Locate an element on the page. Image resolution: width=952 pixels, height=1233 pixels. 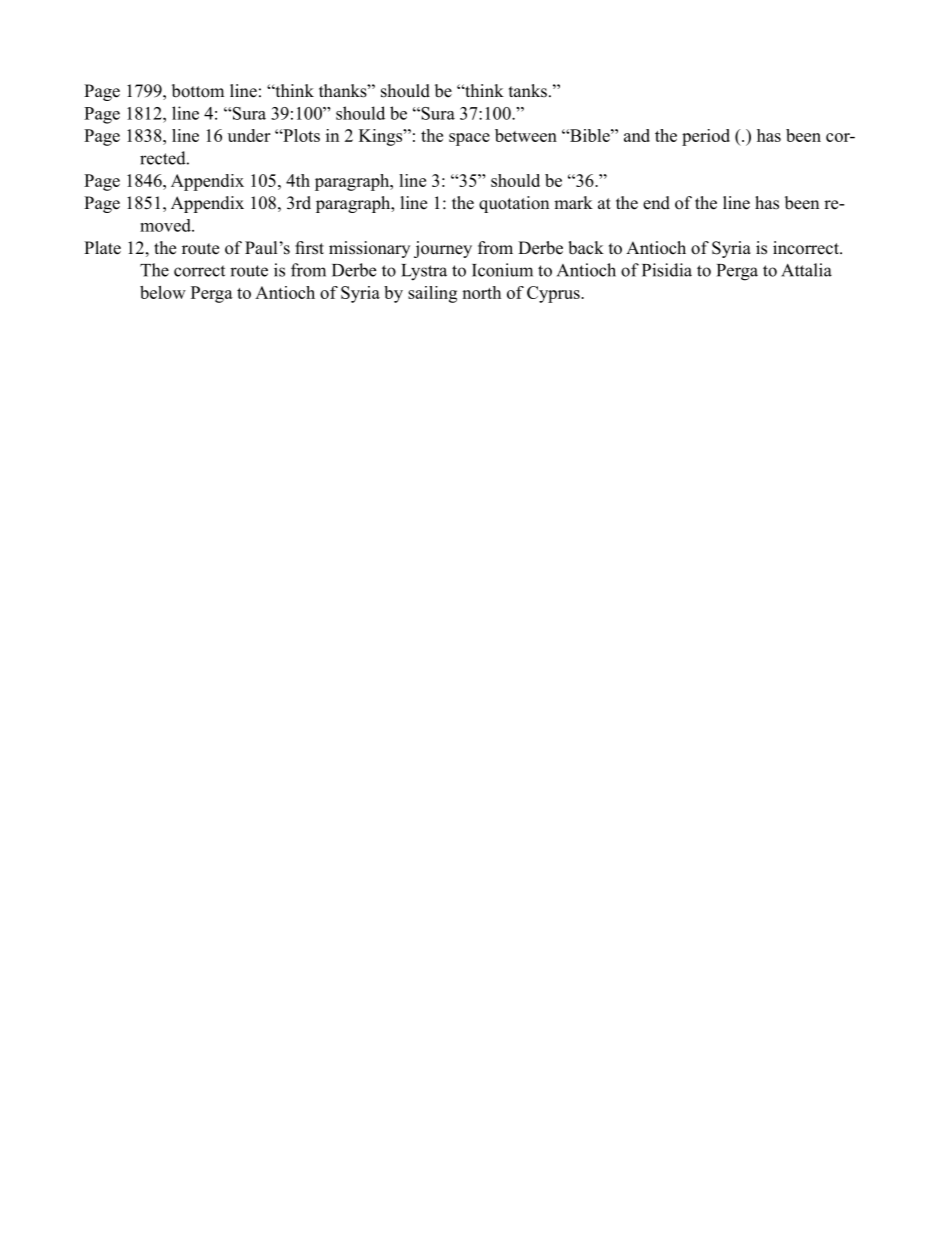
sailing is located at coordinates (432, 294).
